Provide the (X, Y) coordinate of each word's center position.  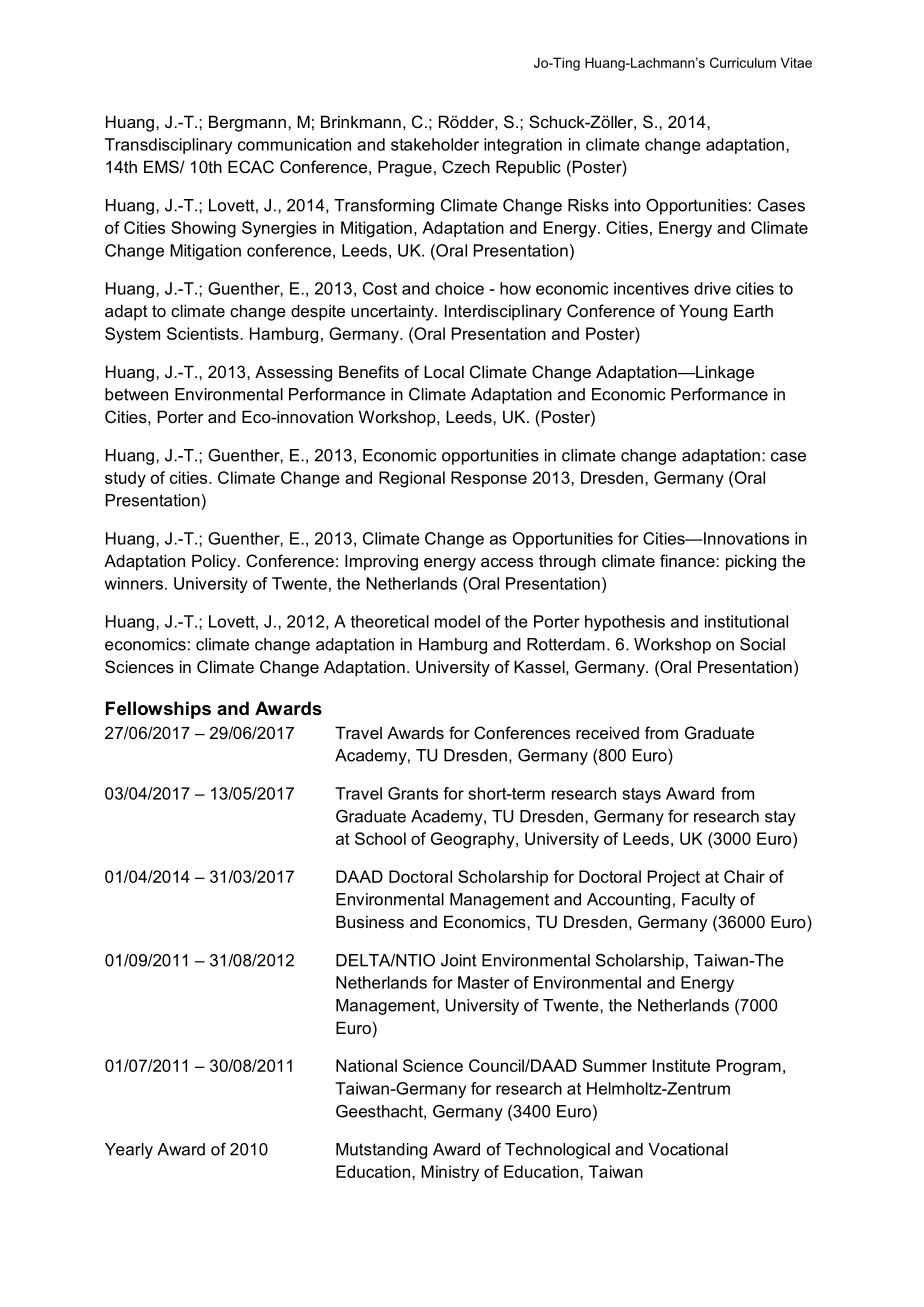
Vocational (688, 1149)
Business (370, 921)
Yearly (129, 1151)
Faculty (708, 901)
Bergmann (247, 123)
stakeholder (435, 144)
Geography (474, 840)
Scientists (204, 333)
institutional (746, 621)
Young (703, 312)
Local (444, 371)
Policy (215, 562)
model (457, 621)
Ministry (450, 1173)
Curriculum (743, 62)
